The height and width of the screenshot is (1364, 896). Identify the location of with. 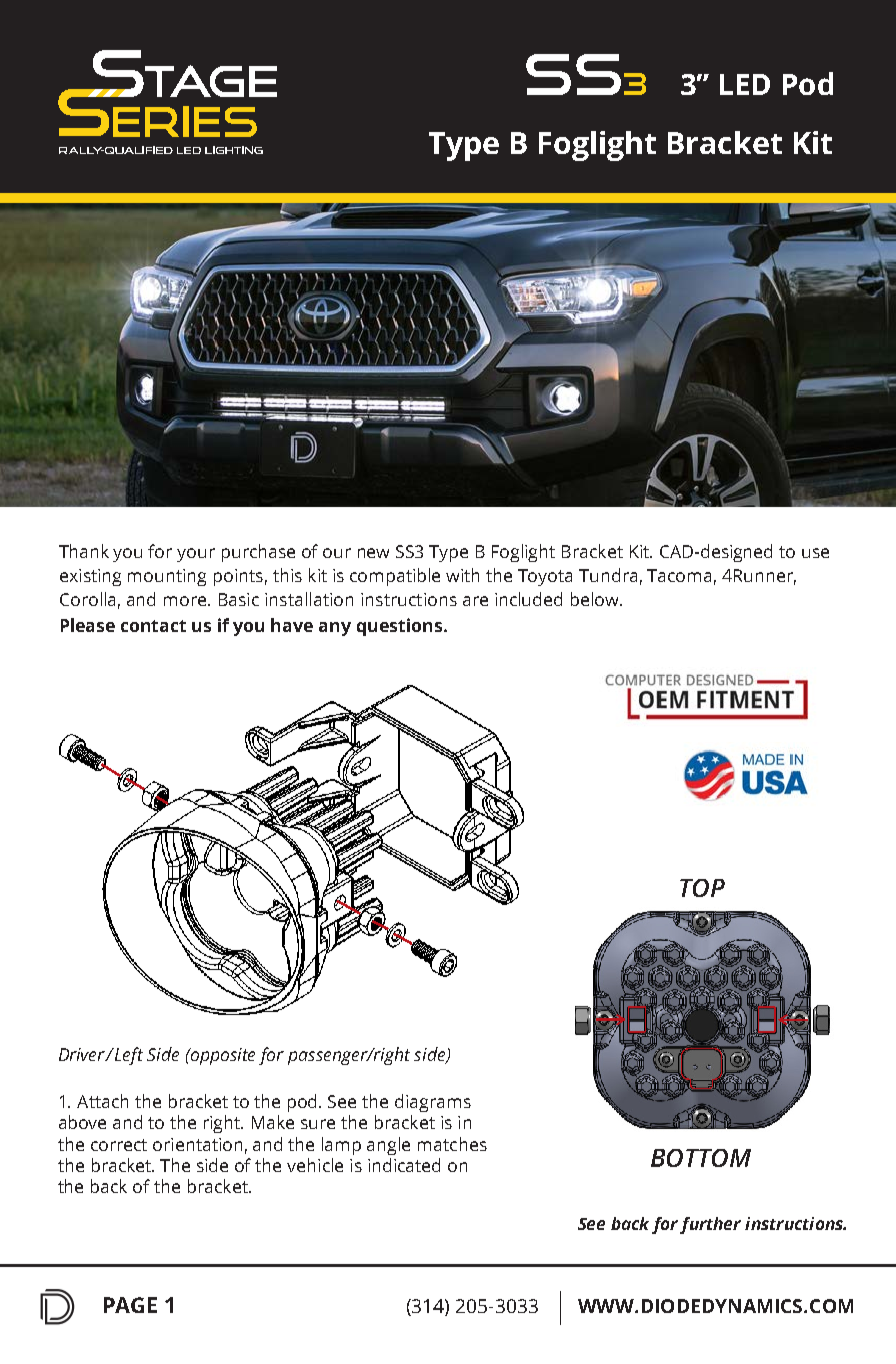
(462, 575).
